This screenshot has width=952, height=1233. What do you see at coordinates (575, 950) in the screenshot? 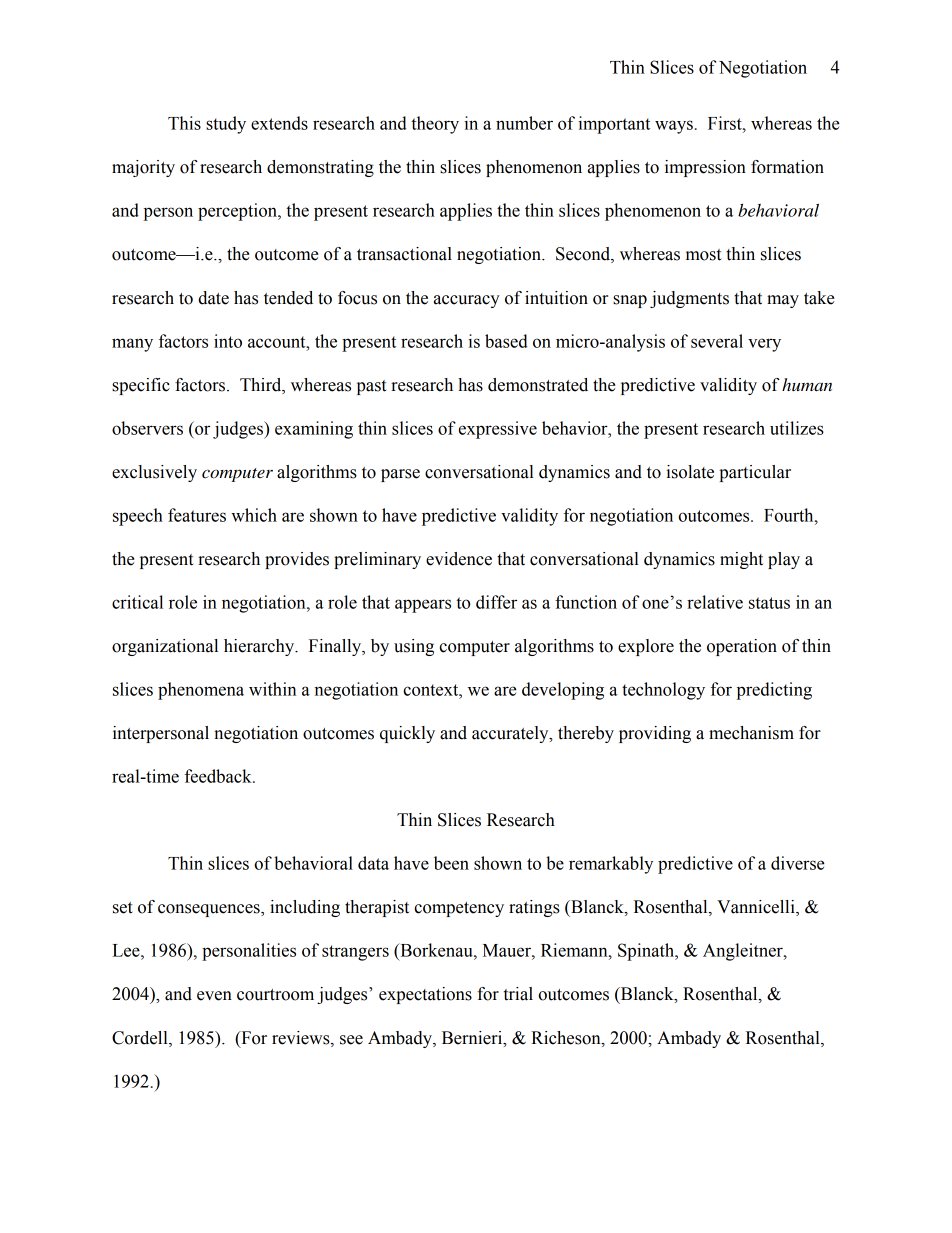
I see `Riemann` at bounding box center [575, 950].
